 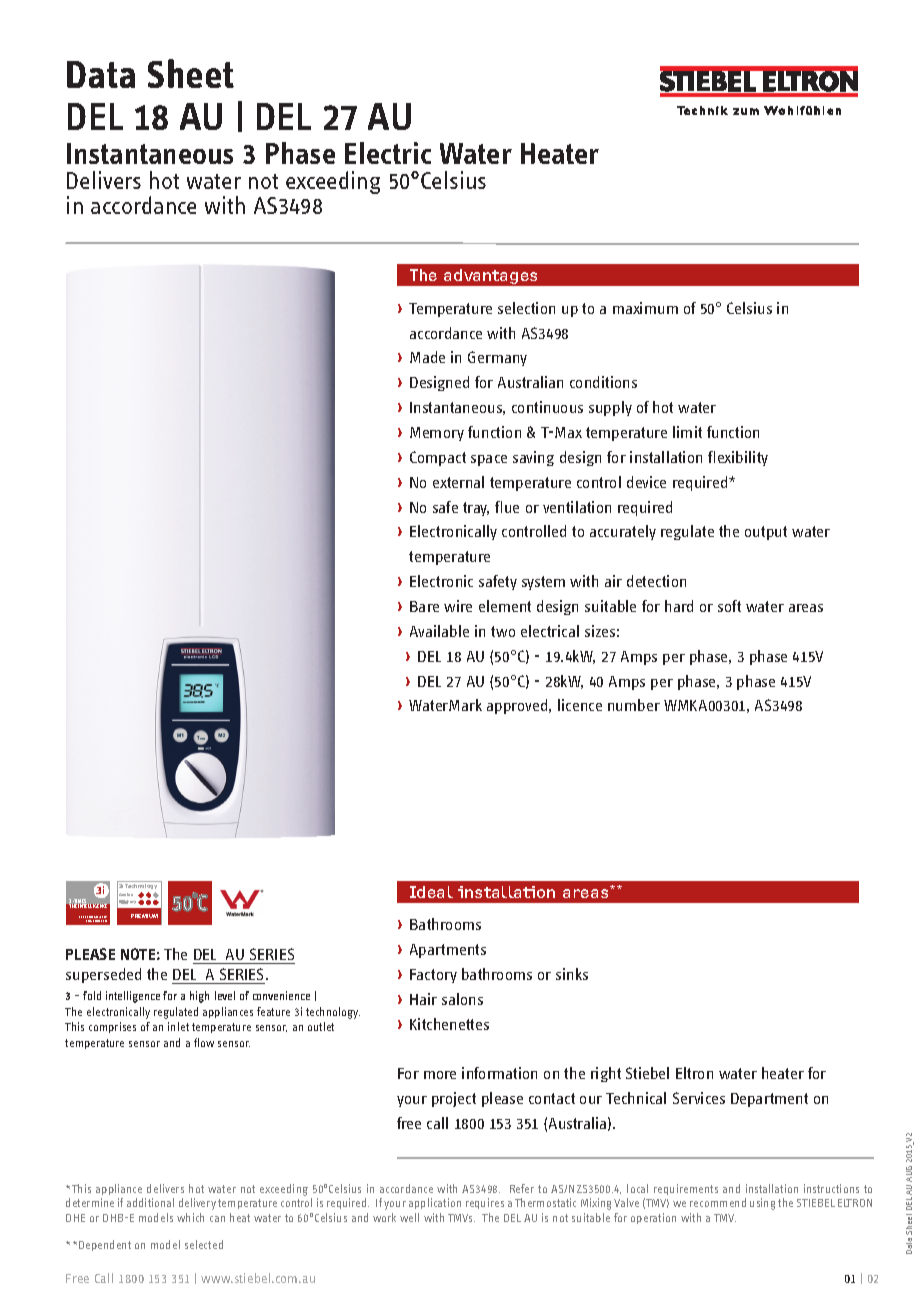 What do you see at coordinates (518, 706) in the page?
I see `approved` at bounding box center [518, 706].
